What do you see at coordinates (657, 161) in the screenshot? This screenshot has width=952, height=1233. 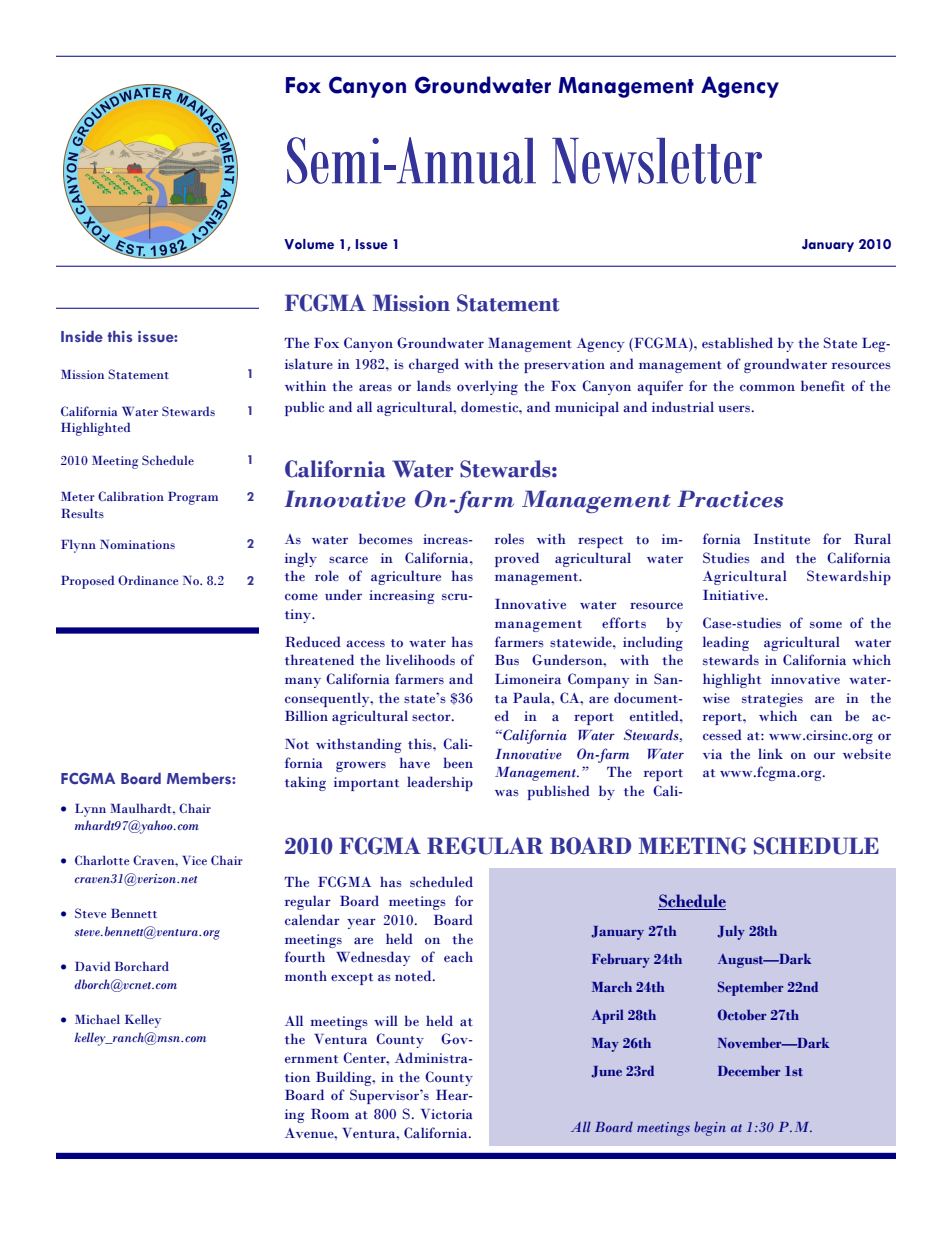 I see `Newsletter` at bounding box center [657, 161].
